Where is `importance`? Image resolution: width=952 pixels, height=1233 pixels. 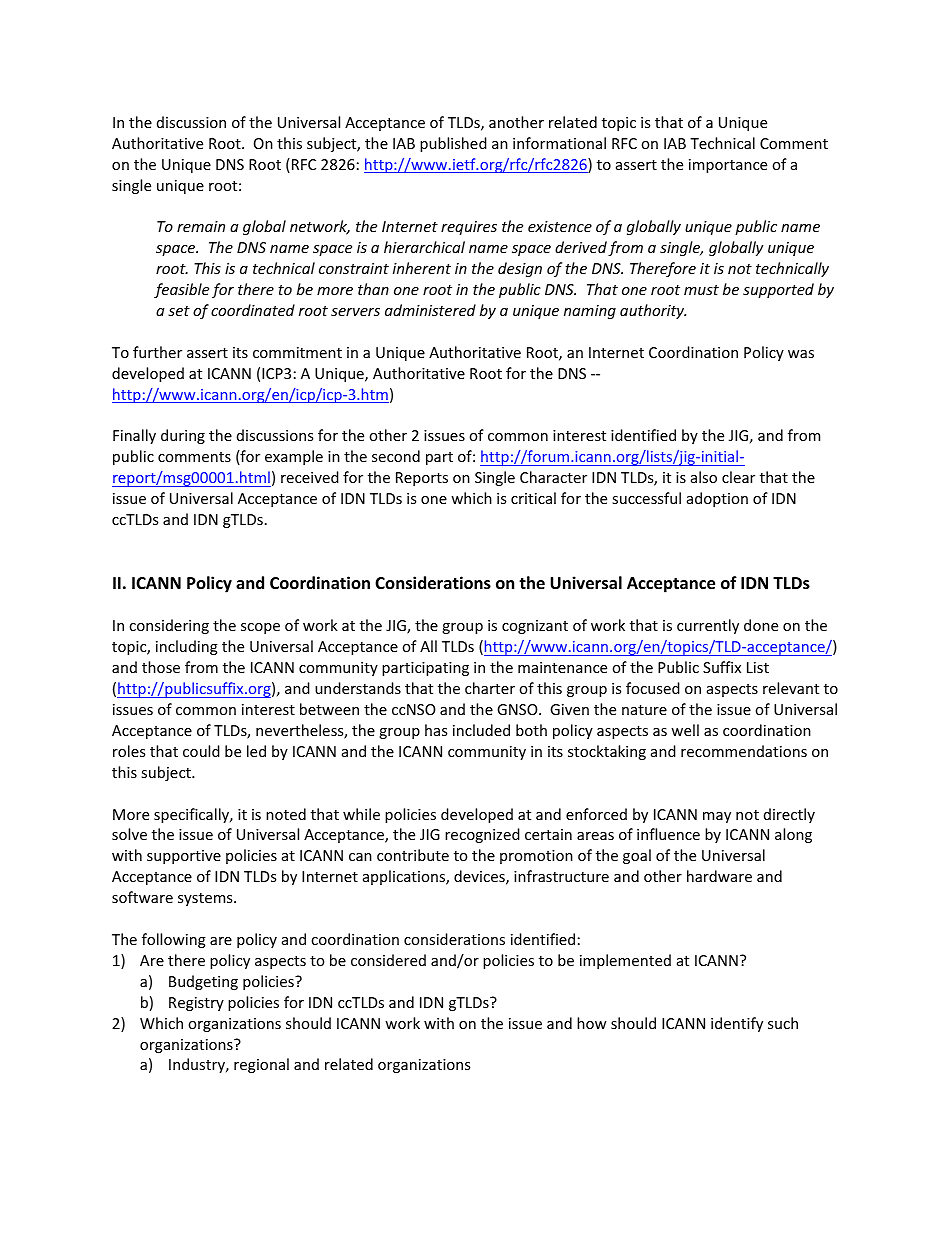 importance is located at coordinates (728, 166).
